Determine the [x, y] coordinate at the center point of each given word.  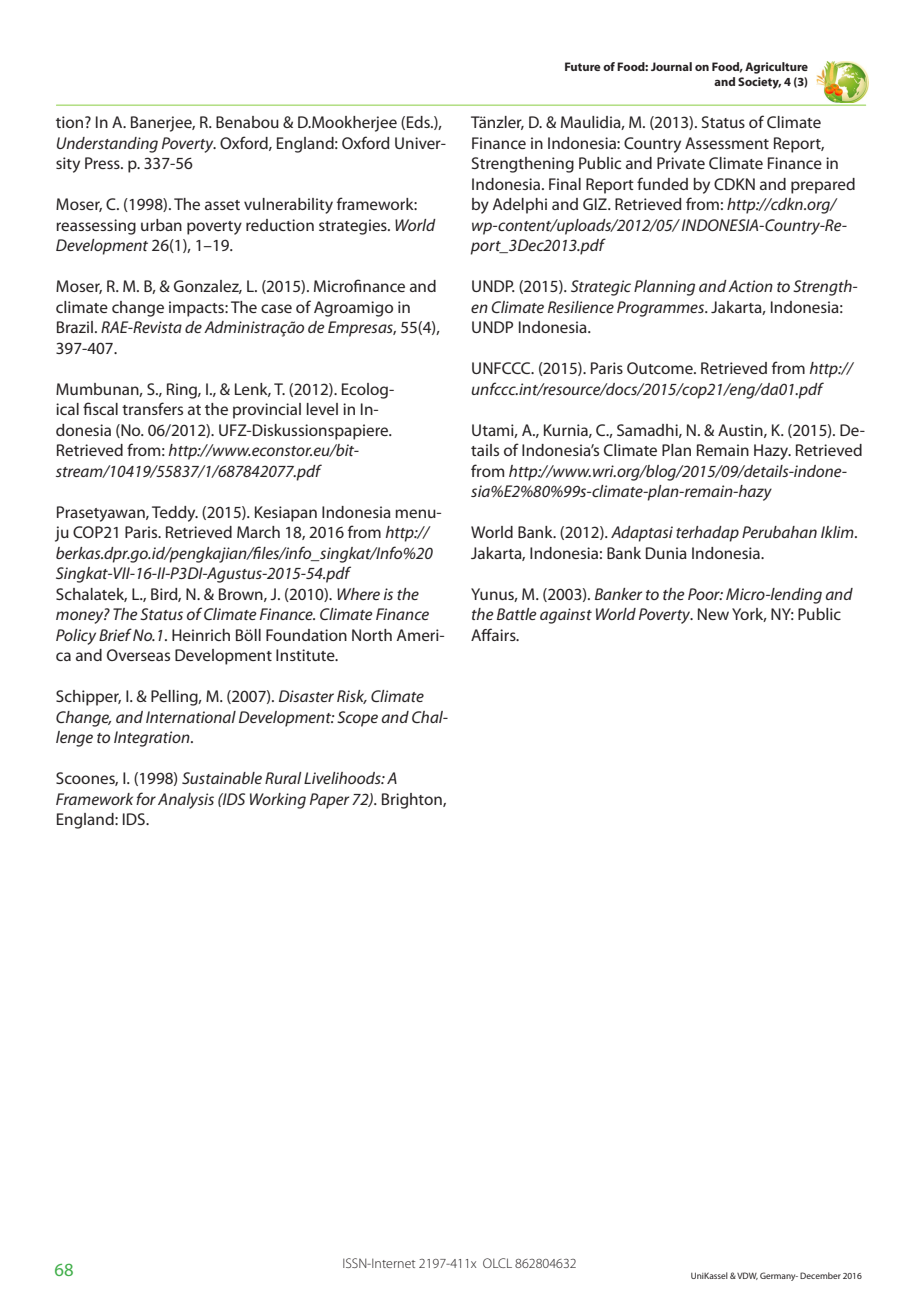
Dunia [666, 553]
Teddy [175, 514]
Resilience [581, 307]
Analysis [186, 801]
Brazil [75, 327]
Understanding [107, 145]
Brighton [413, 801]
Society [759, 83]
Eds [419, 122]
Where [358, 594]
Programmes [661, 309]
